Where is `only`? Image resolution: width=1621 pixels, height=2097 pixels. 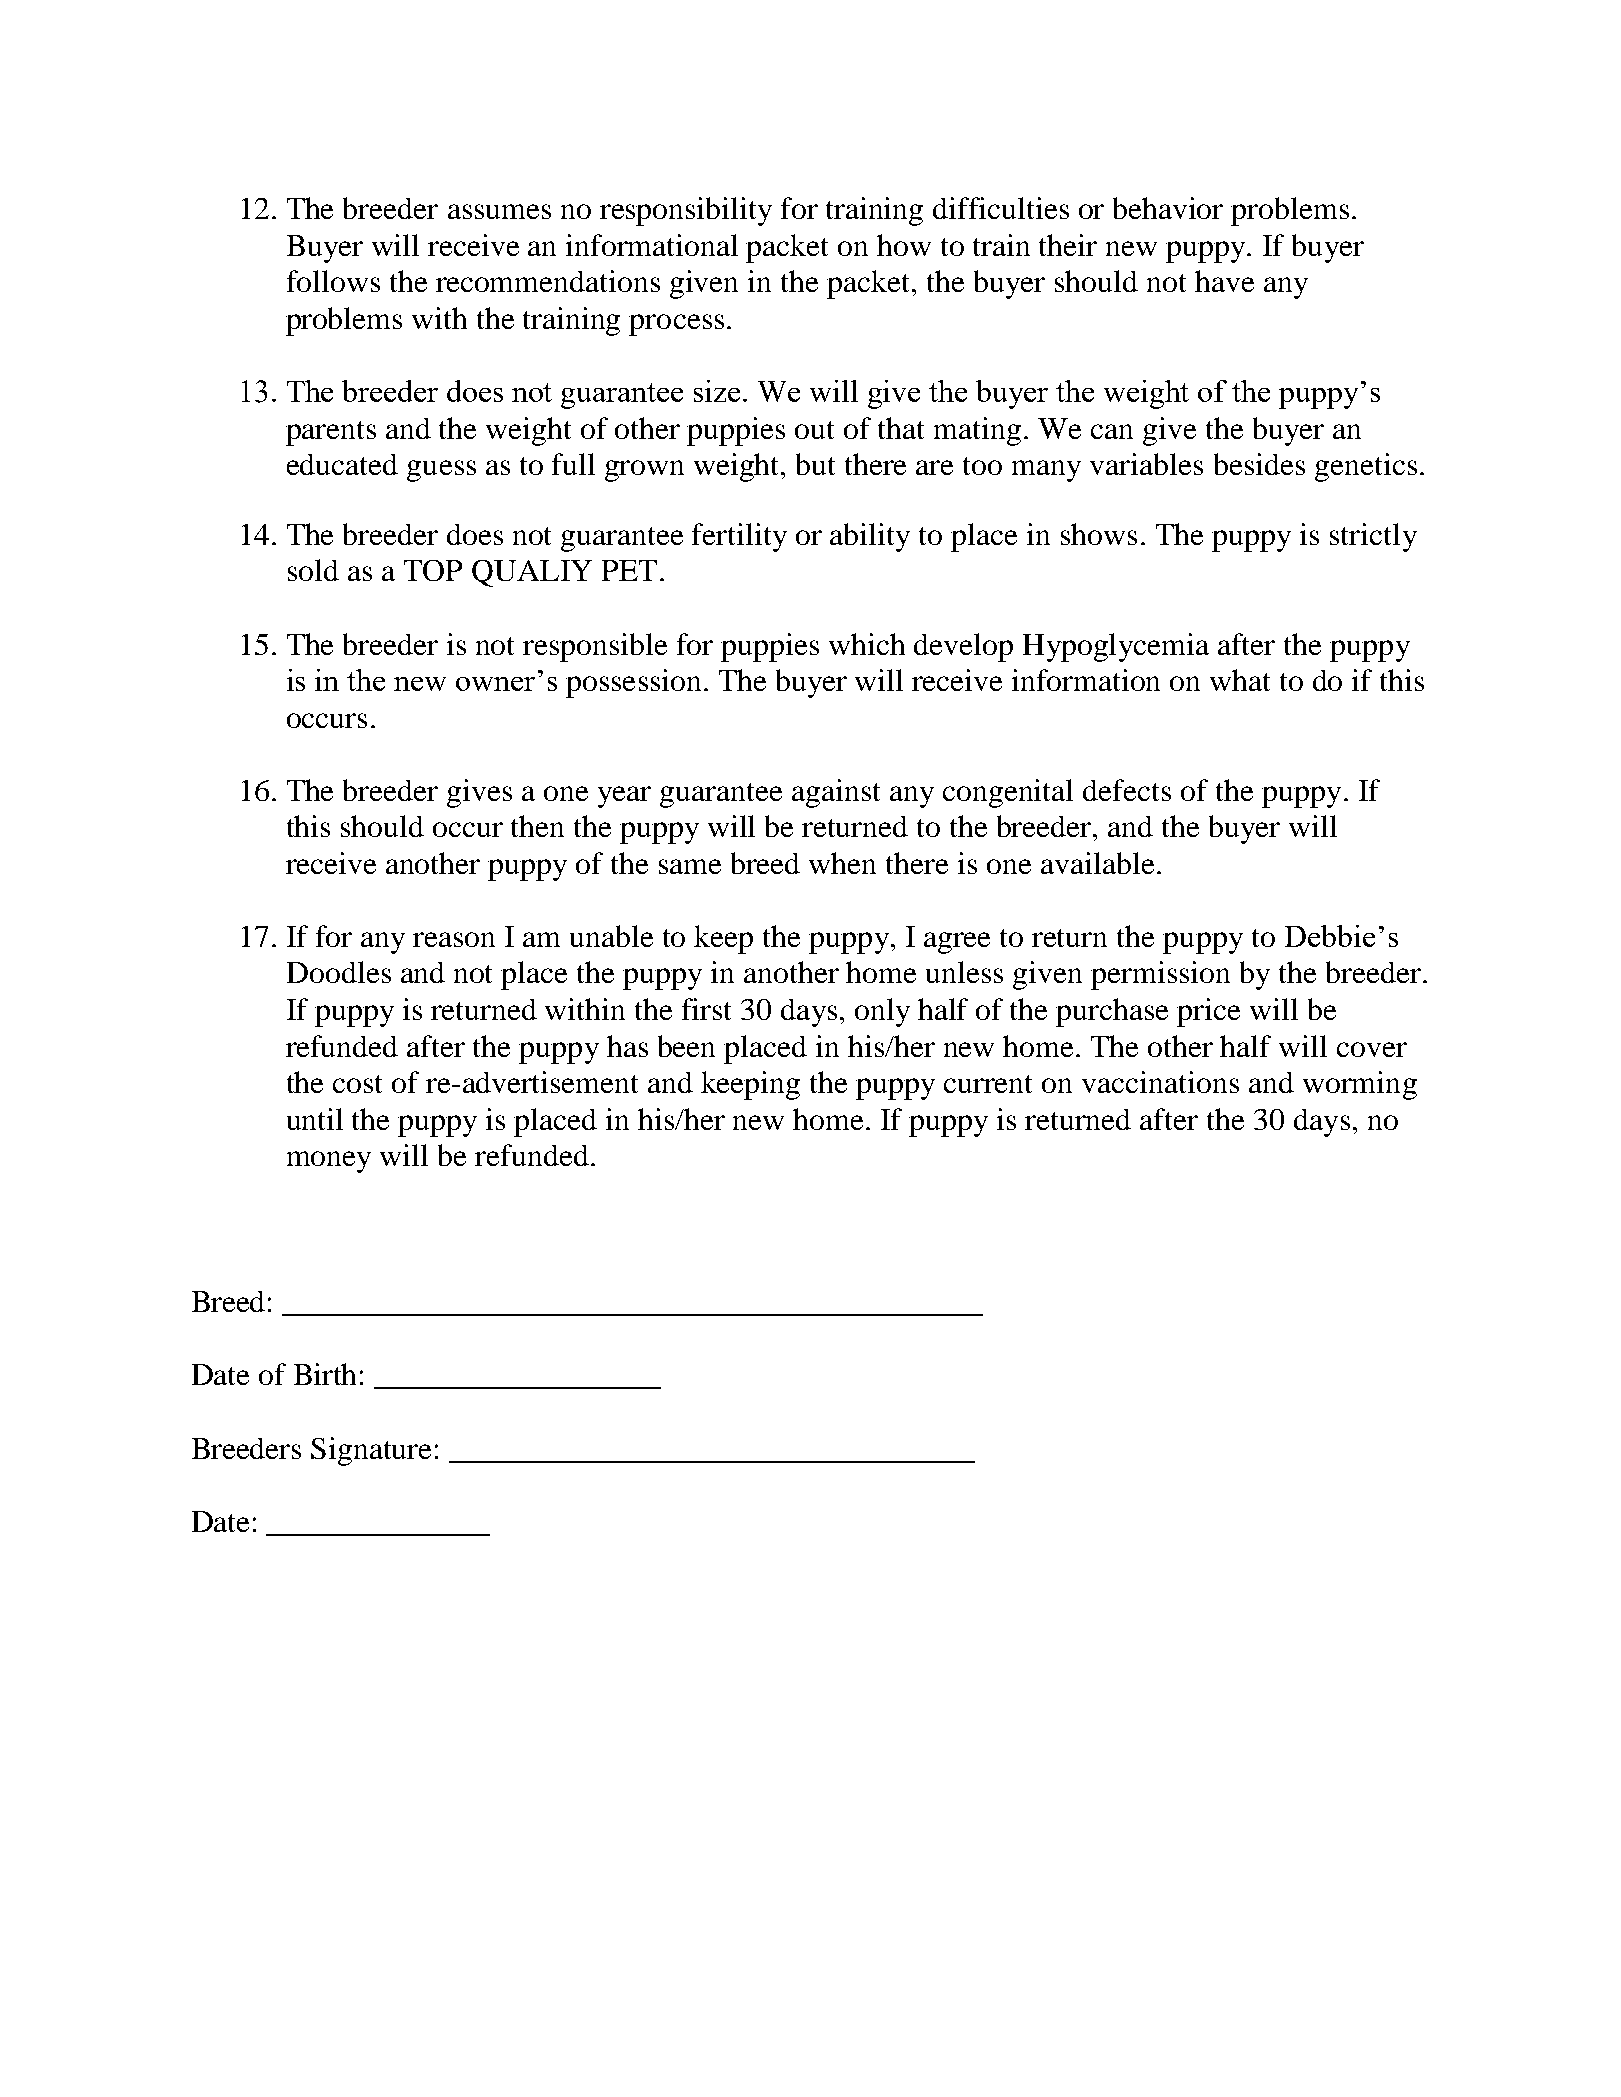
only is located at coordinates (882, 1012).
